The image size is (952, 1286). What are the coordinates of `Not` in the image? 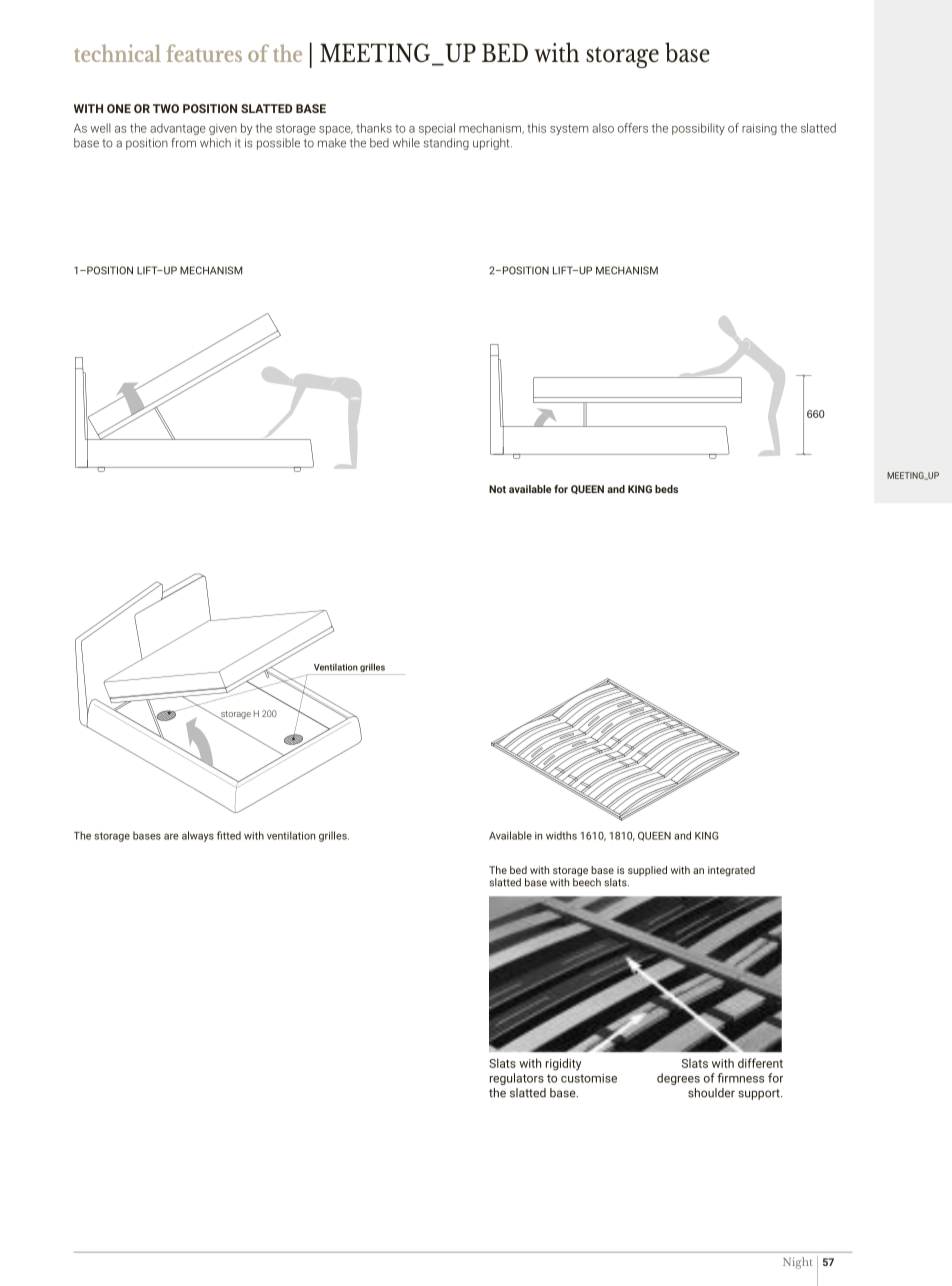 It's located at (497, 489).
